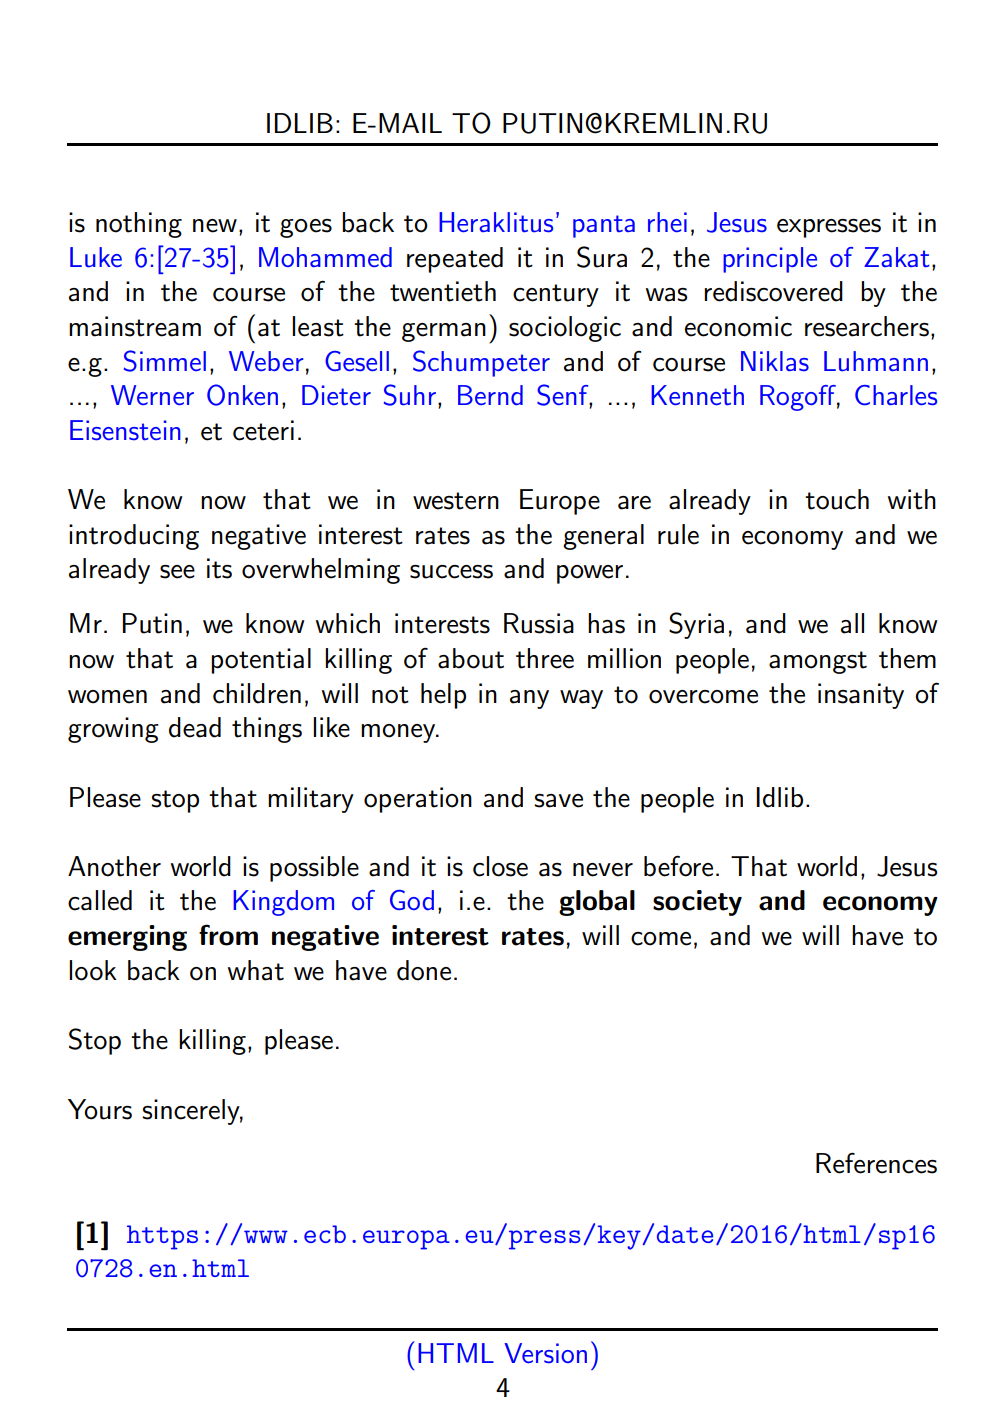 The height and width of the page is (1427, 1007). I want to click on repeated, so click(455, 260).
